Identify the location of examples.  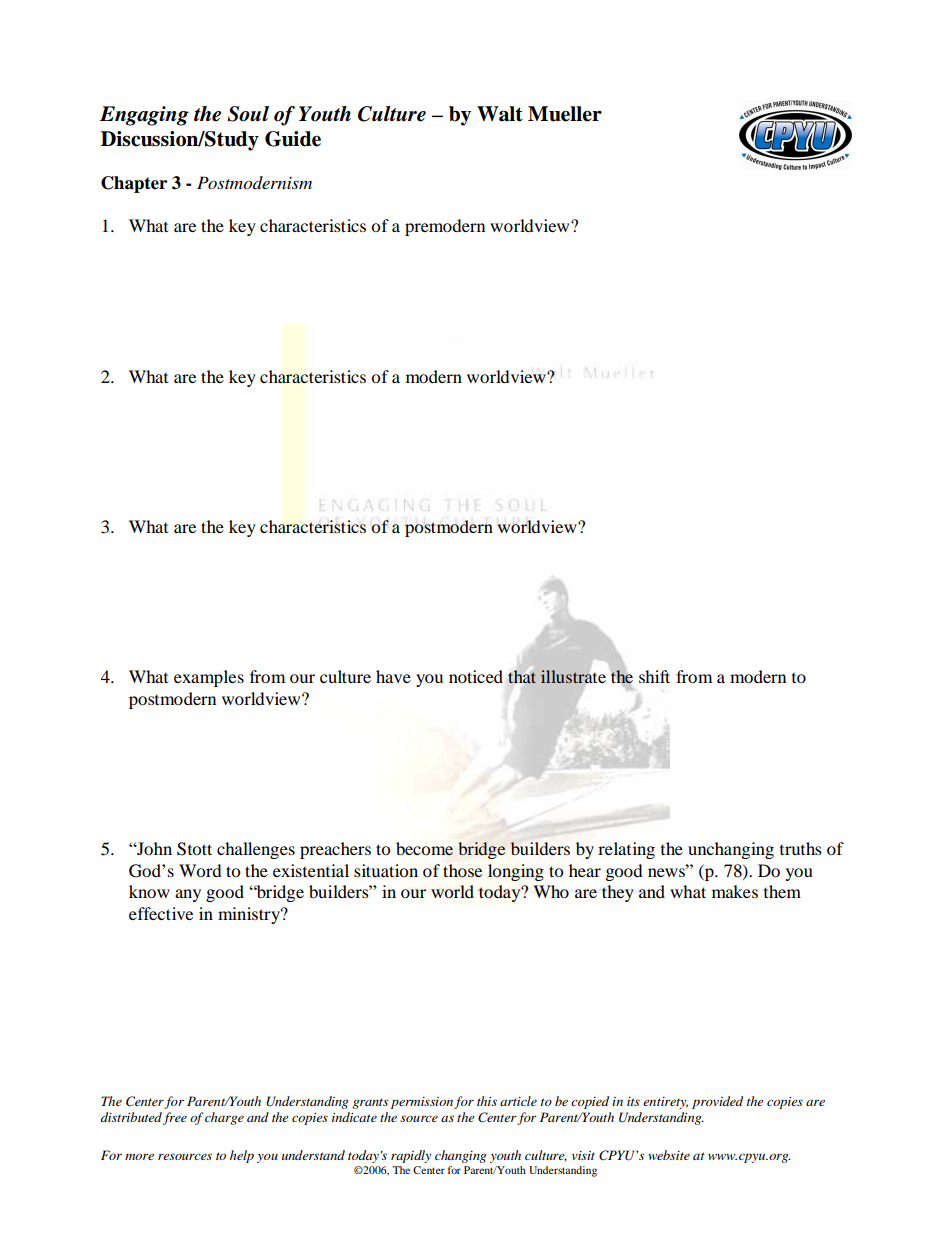
(209, 678).
